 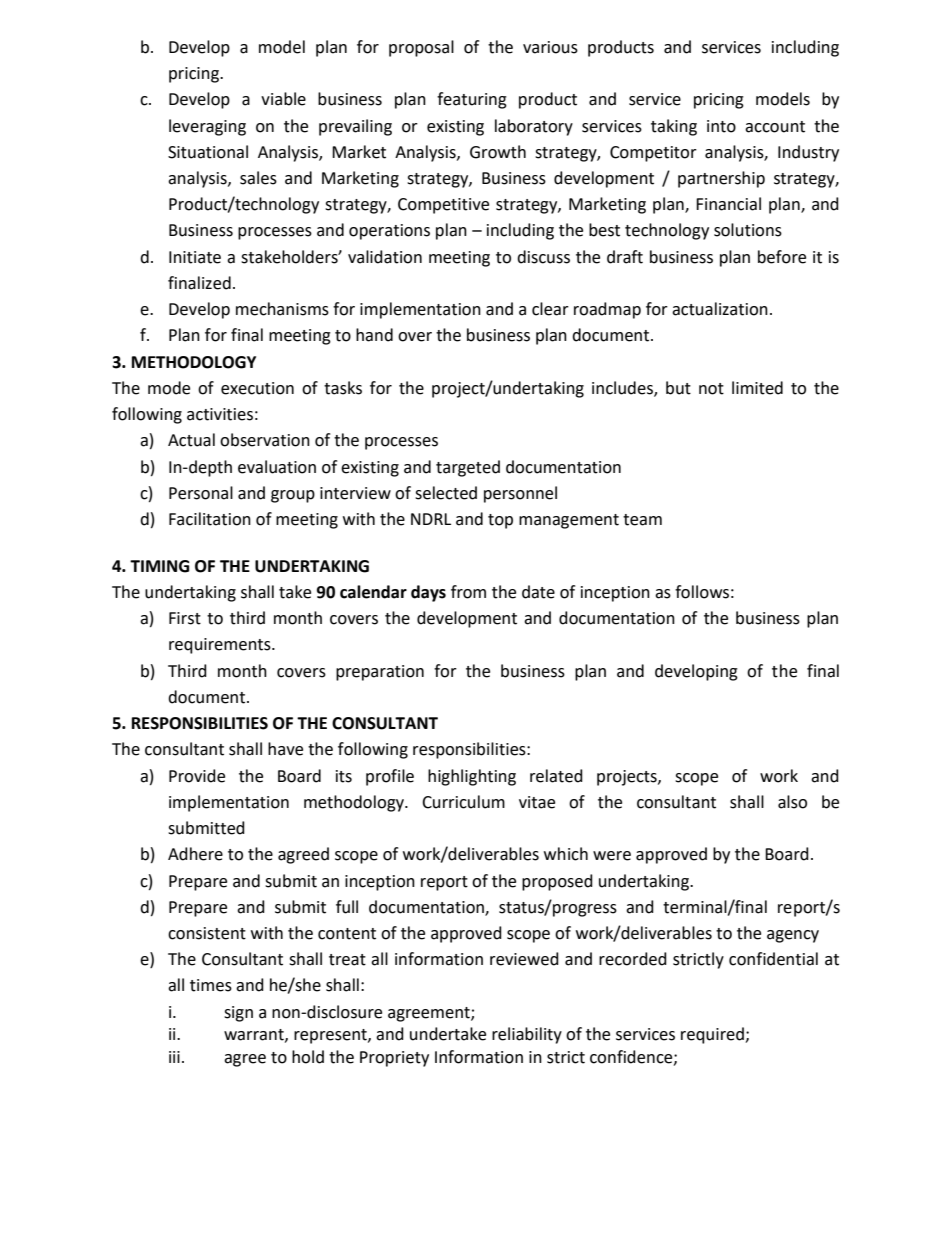 What do you see at coordinates (721, 126) in the image?
I see `into` at bounding box center [721, 126].
